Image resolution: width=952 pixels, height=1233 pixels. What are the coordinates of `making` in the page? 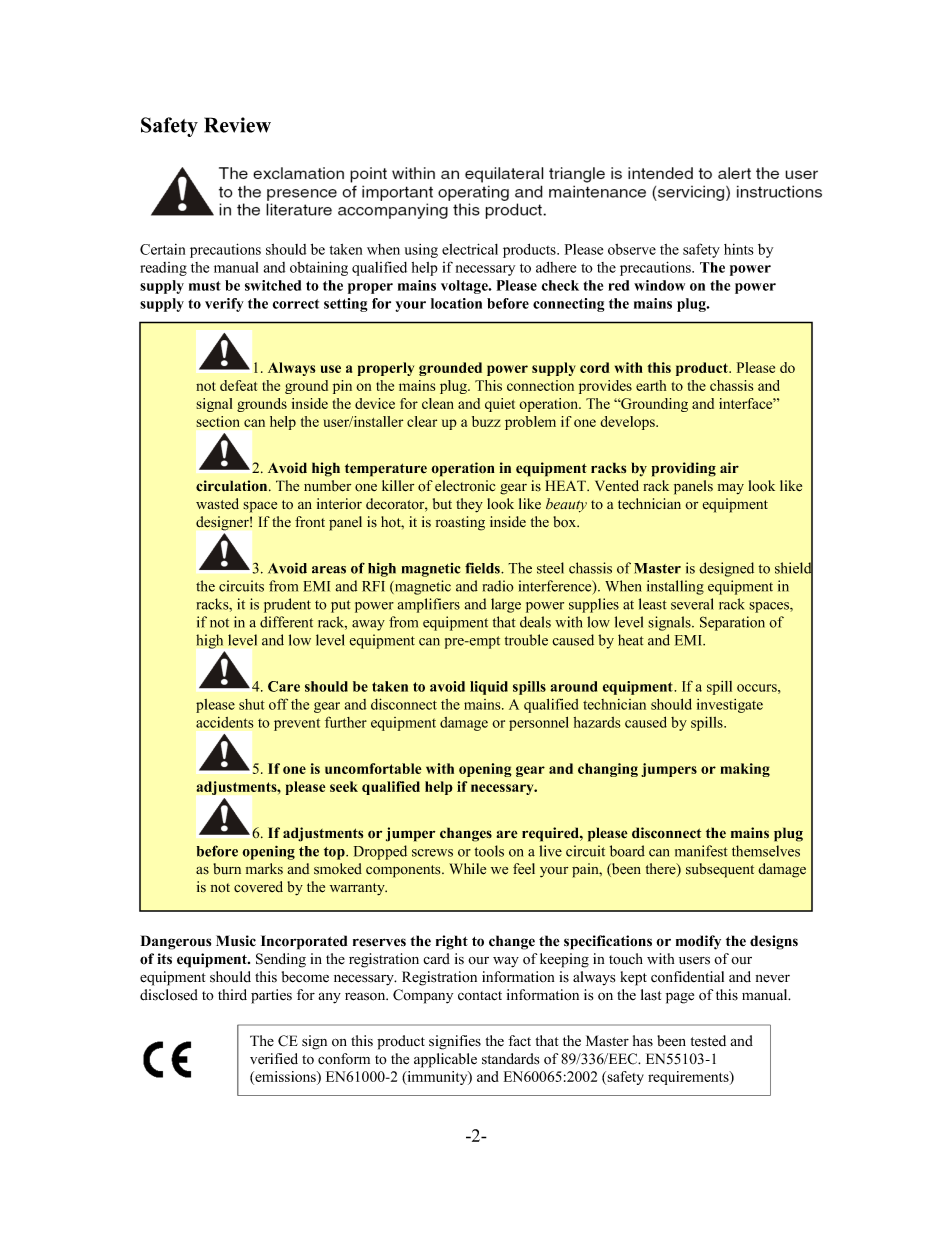 It's located at (745, 770).
